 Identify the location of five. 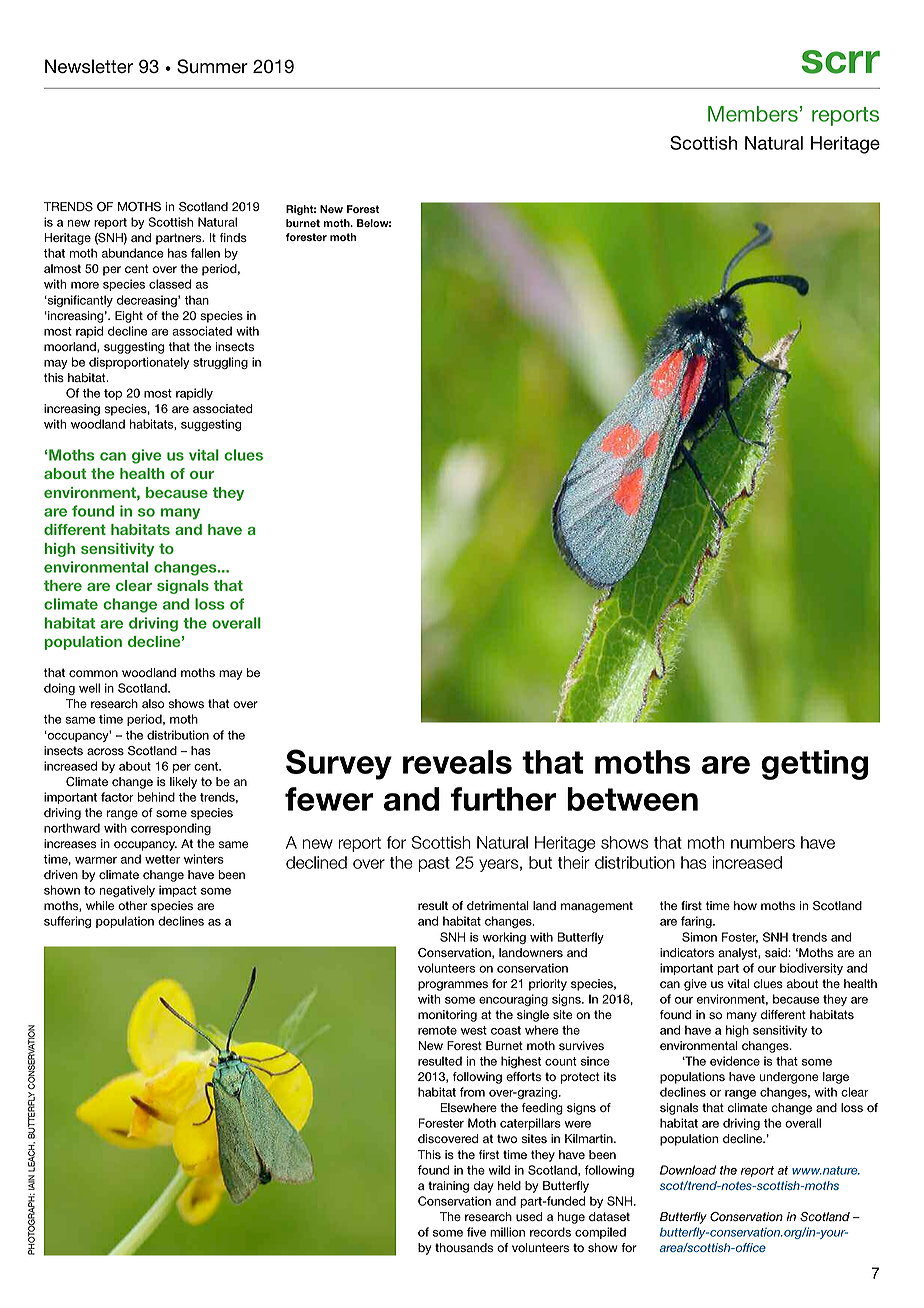
(476, 1232).
